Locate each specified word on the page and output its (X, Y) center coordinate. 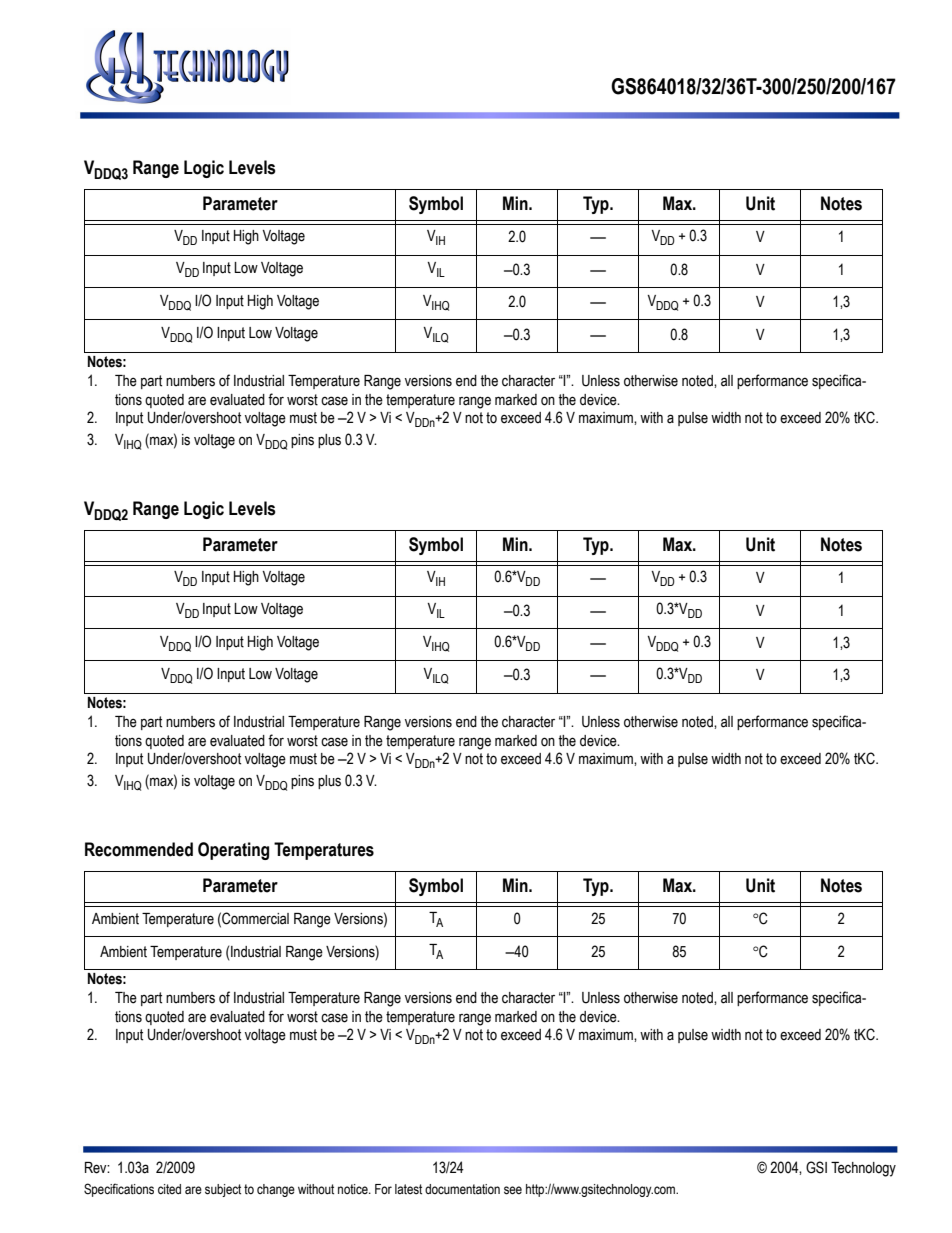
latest (408, 1189)
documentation (462, 1189)
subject (223, 1190)
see (513, 1190)
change (276, 1190)
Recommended (139, 849)
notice (354, 1189)
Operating (233, 851)
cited (169, 1189)
